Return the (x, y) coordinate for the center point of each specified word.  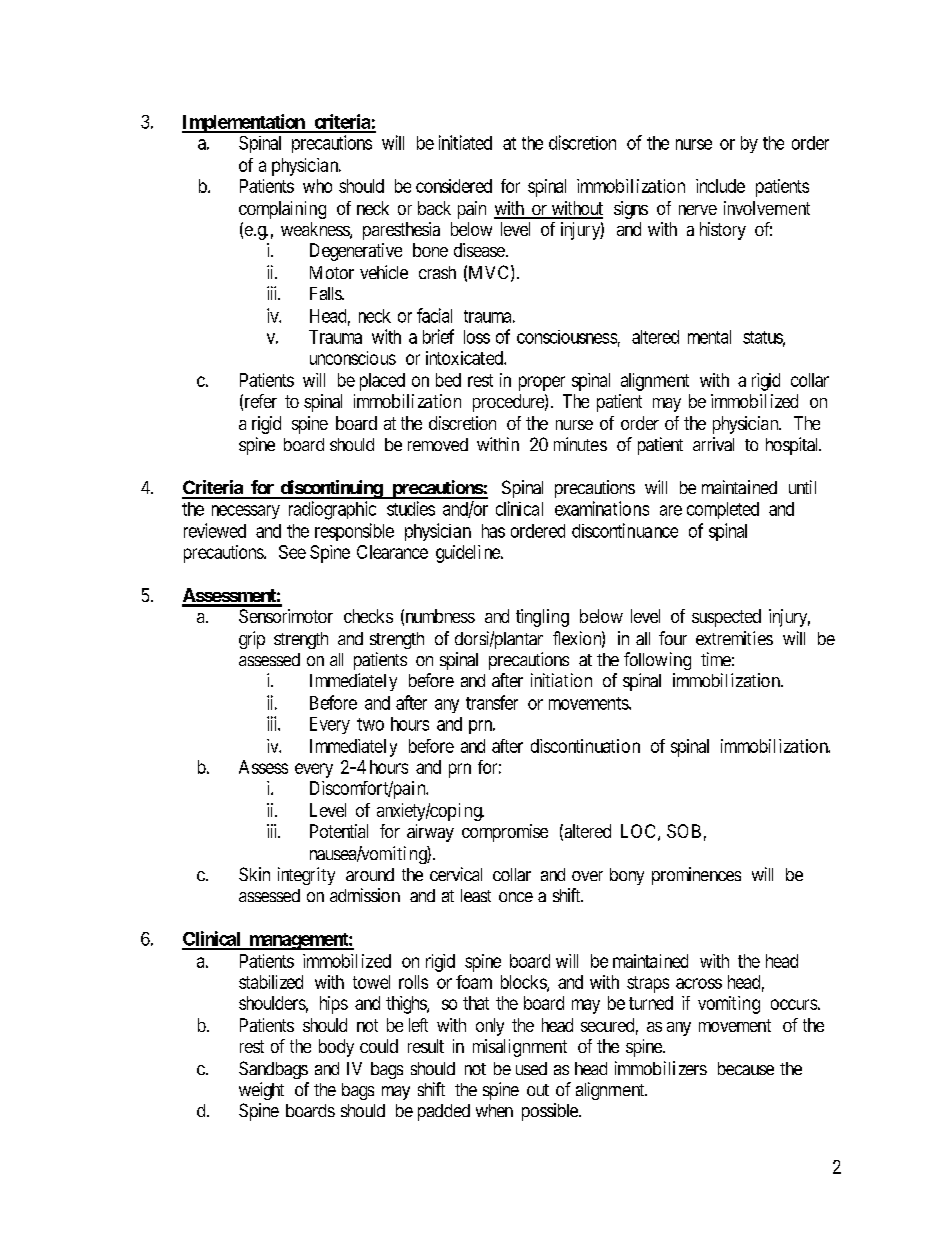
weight (261, 1091)
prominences (696, 876)
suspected (726, 618)
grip (252, 640)
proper (542, 383)
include (720, 186)
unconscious (353, 358)
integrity (306, 876)
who (317, 186)
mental (709, 337)
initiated (465, 142)
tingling (542, 618)
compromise (505, 833)
